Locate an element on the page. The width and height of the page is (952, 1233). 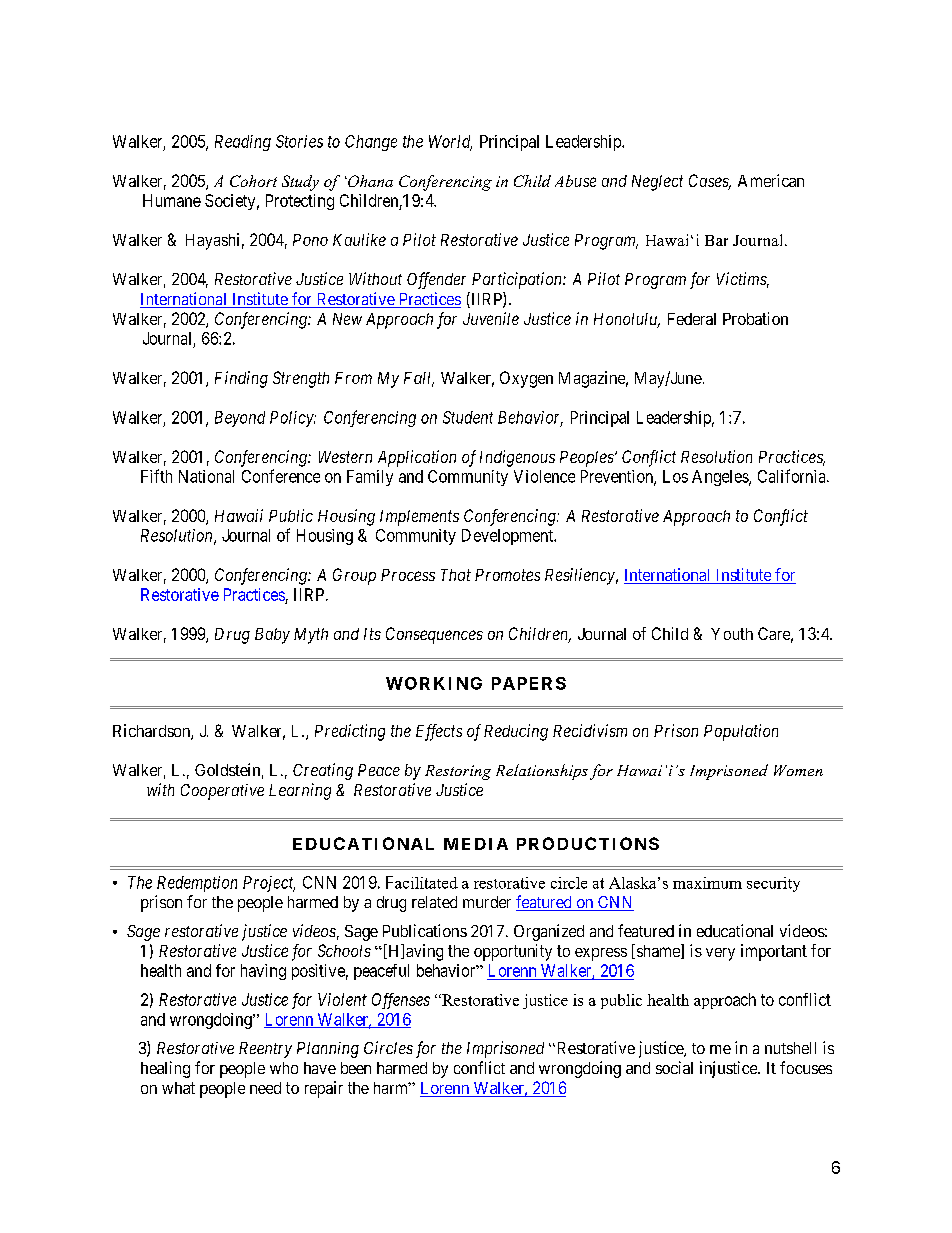
Reentry is located at coordinates (265, 1050).
